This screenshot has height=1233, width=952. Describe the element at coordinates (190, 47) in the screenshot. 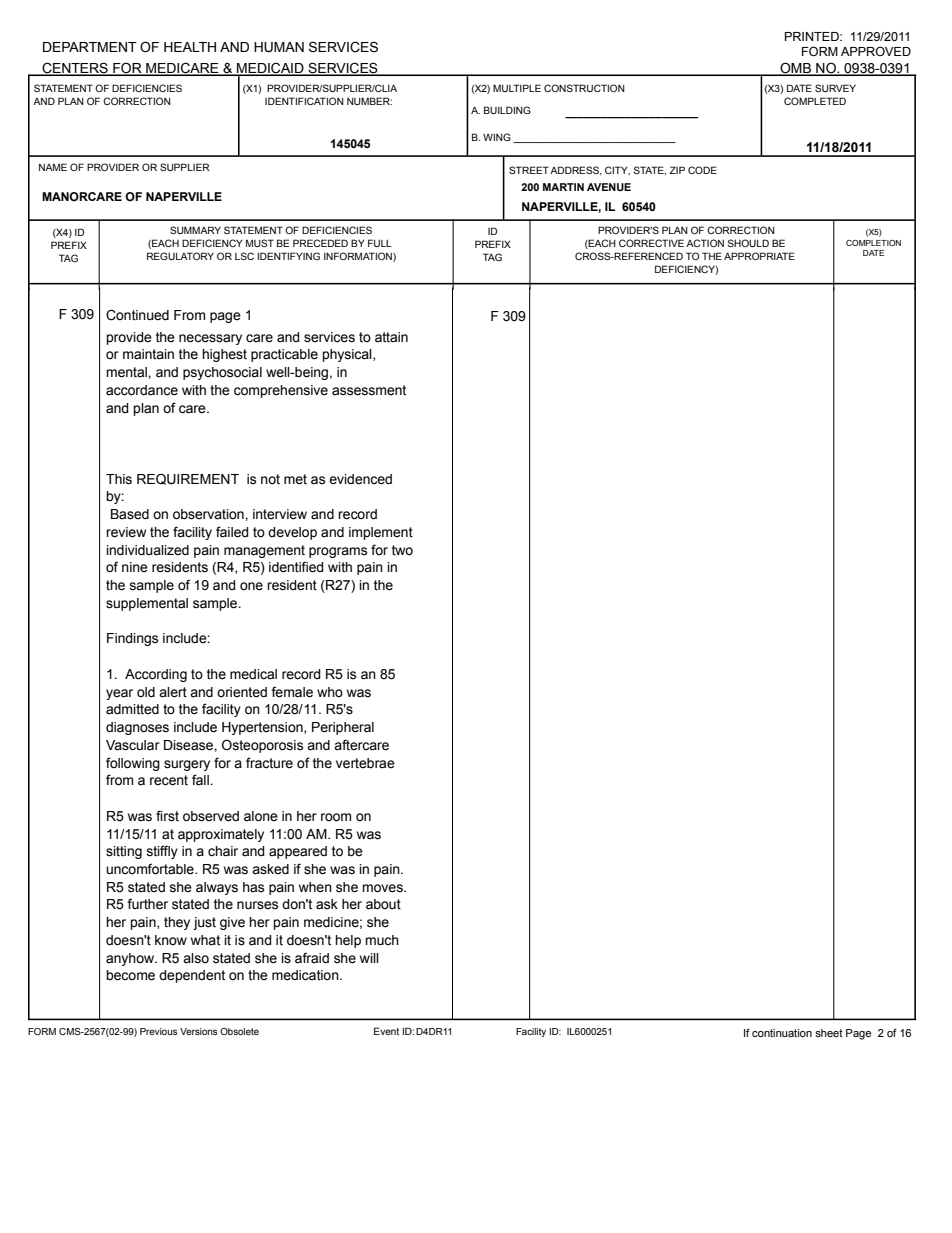

I see `HEALTH` at that location.
